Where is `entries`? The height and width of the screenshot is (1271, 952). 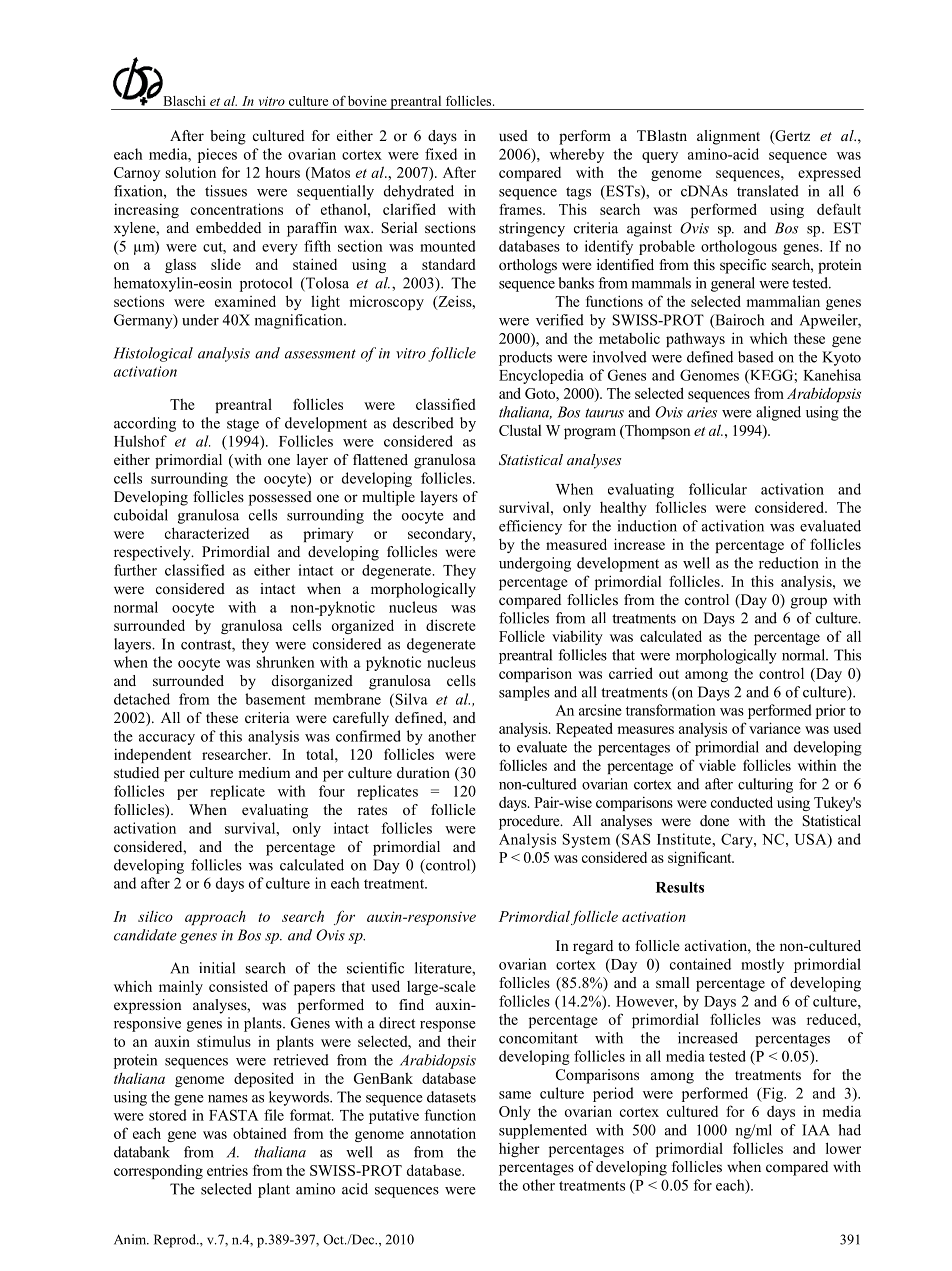 entries is located at coordinates (227, 1170).
